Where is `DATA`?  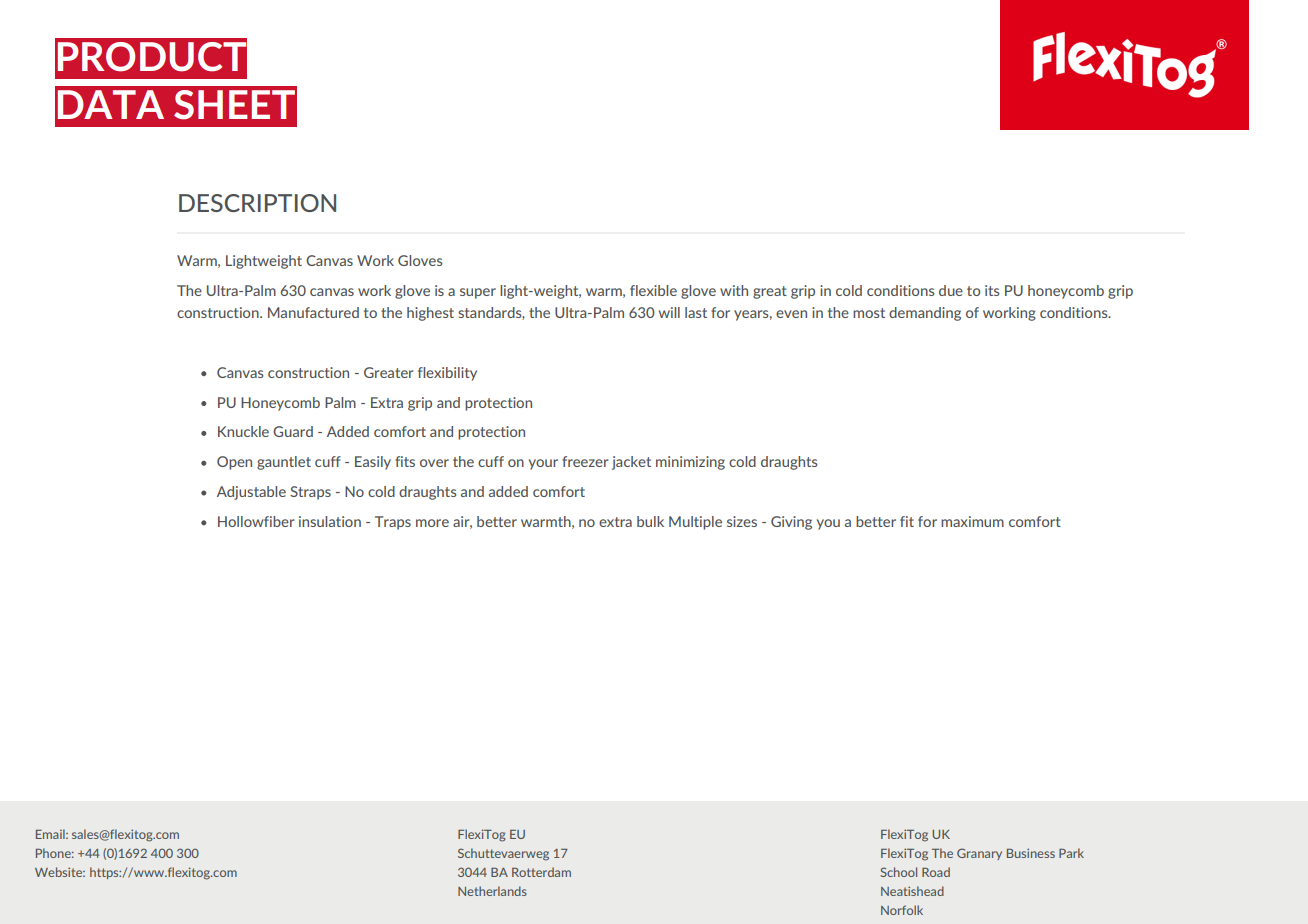 DATA is located at coordinates (111, 104).
